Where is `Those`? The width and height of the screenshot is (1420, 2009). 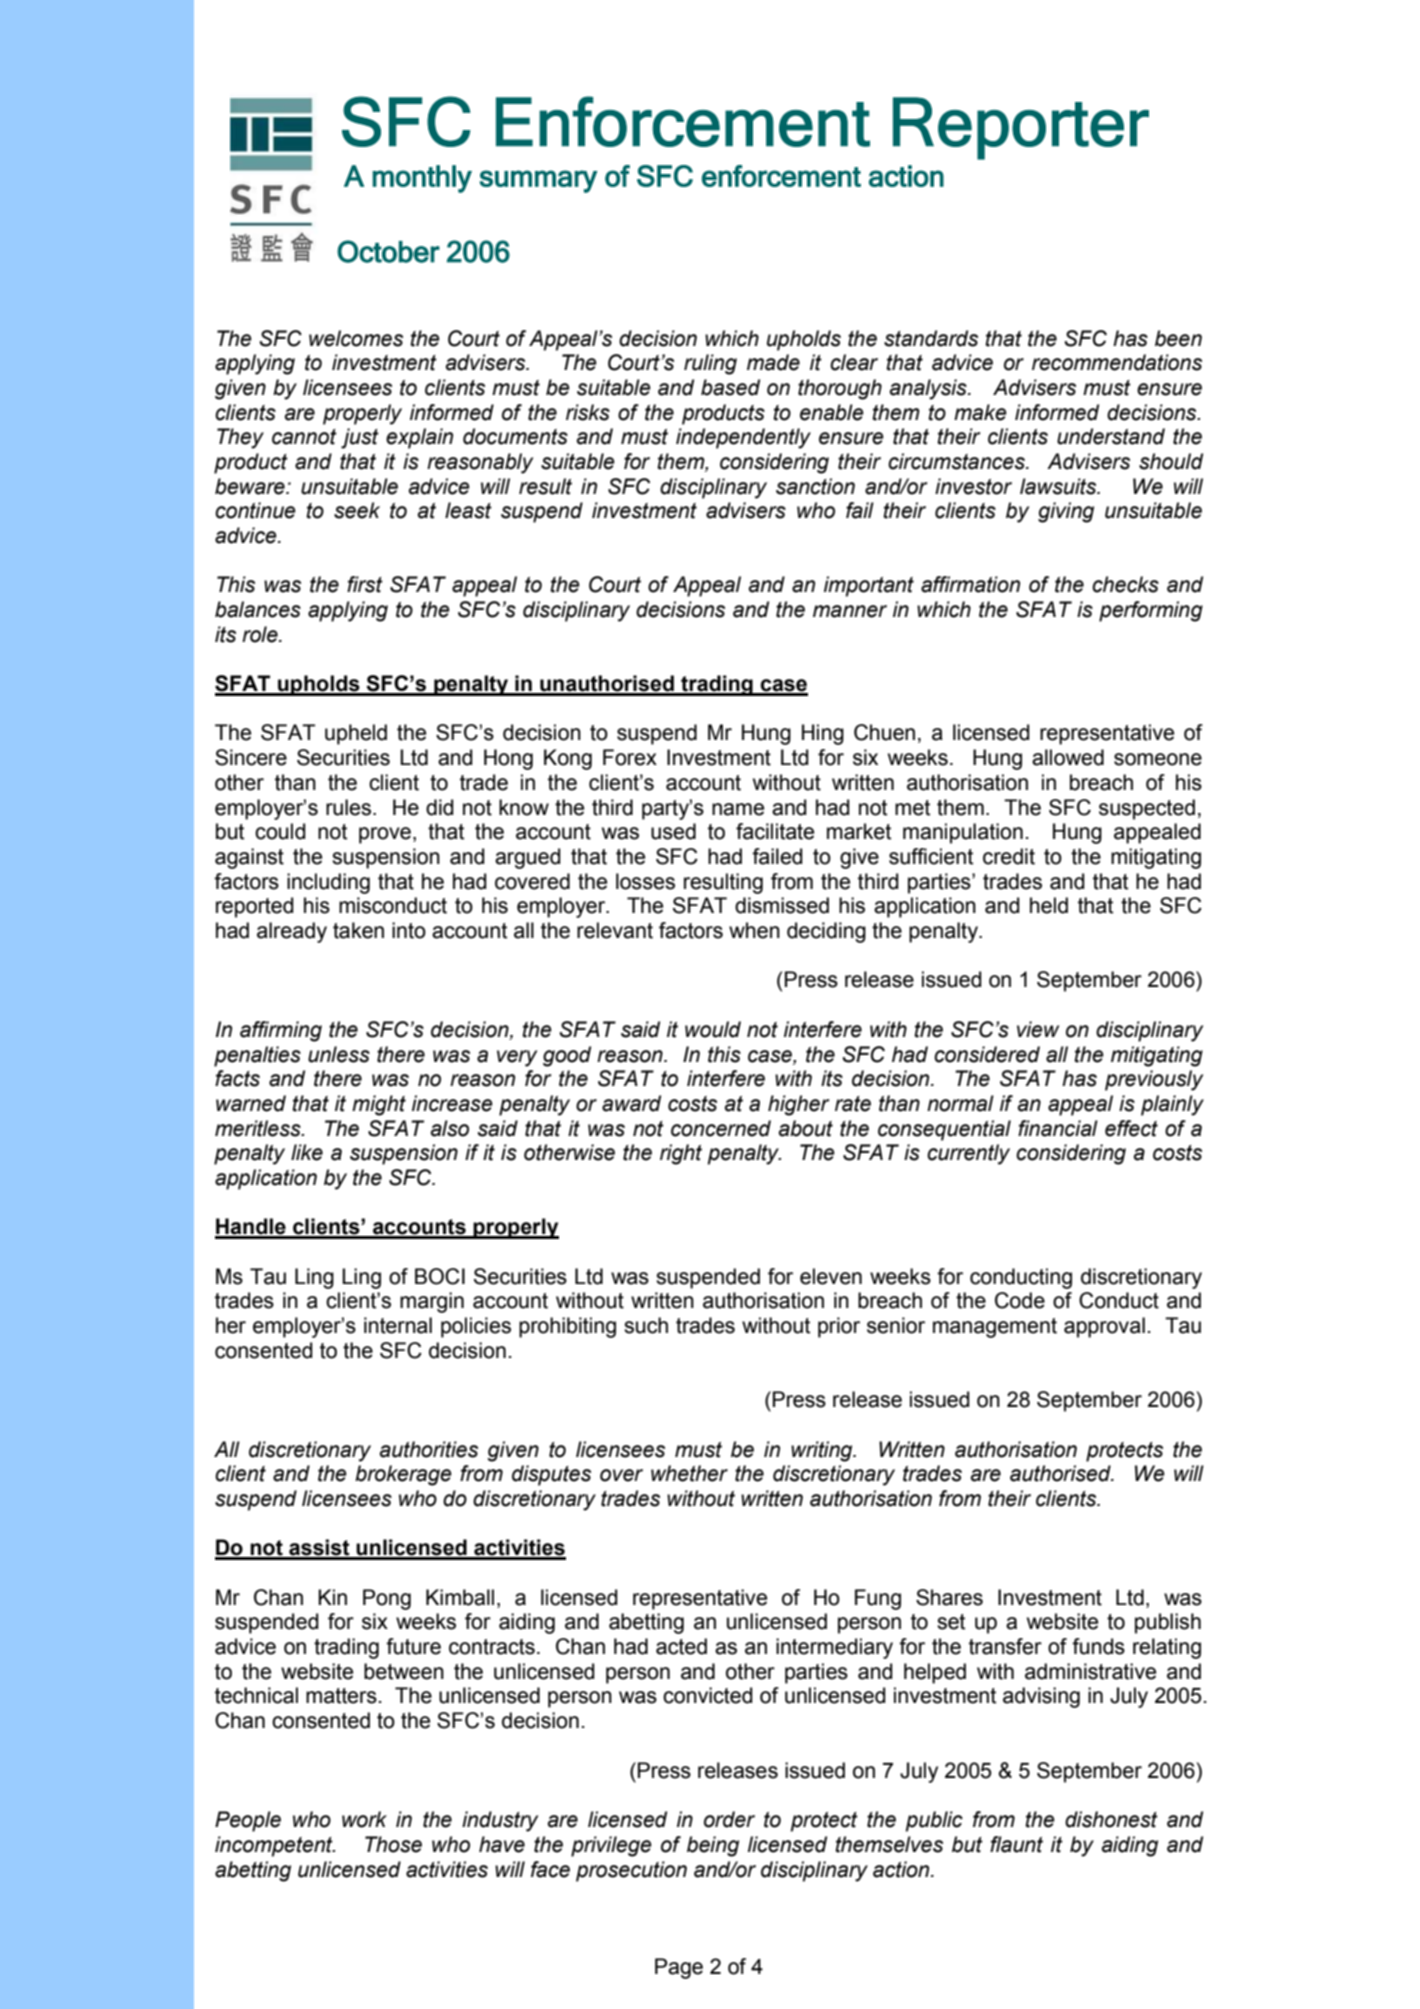
Those is located at coordinates (393, 1844).
